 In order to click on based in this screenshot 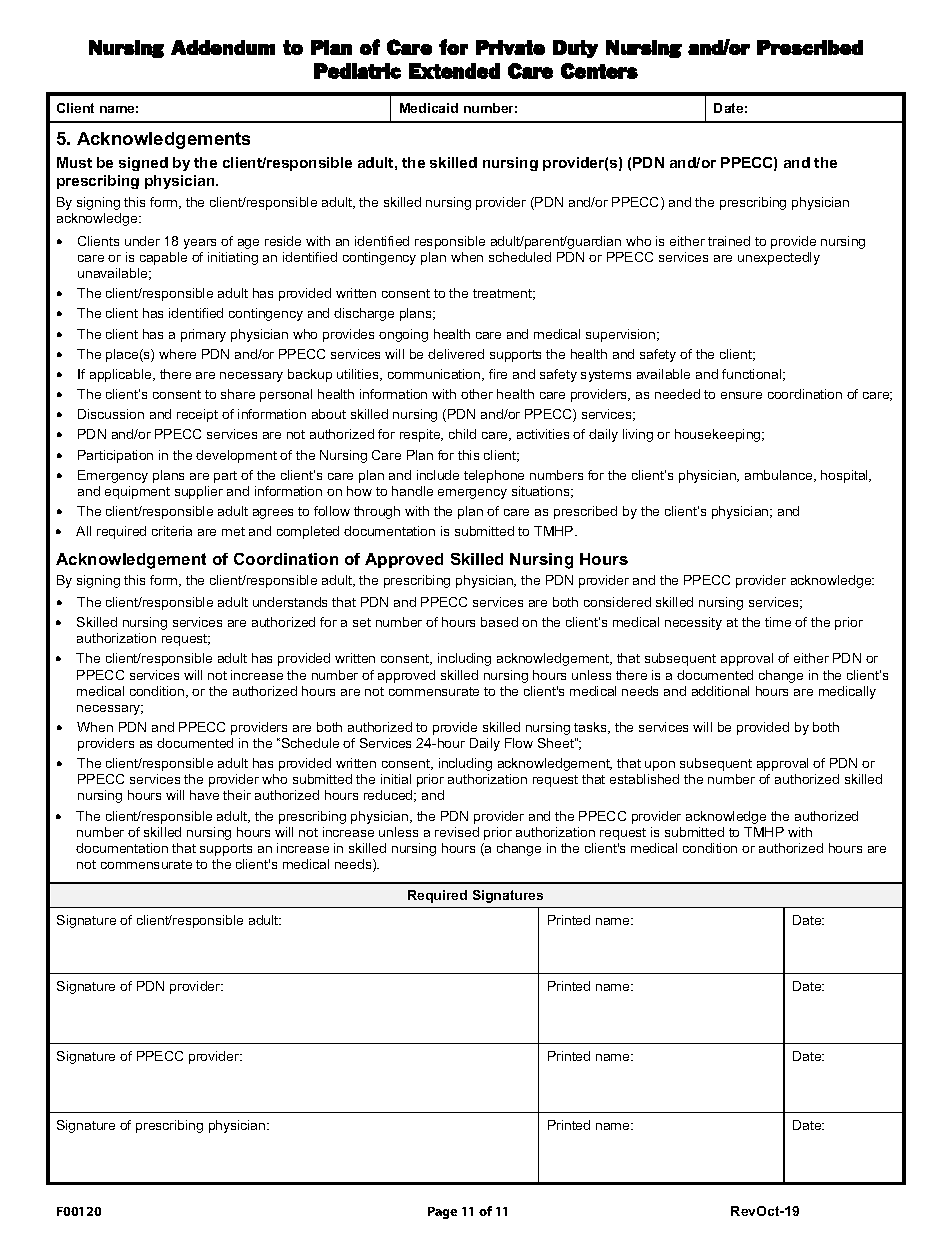, I will do `click(499, 622)`.
